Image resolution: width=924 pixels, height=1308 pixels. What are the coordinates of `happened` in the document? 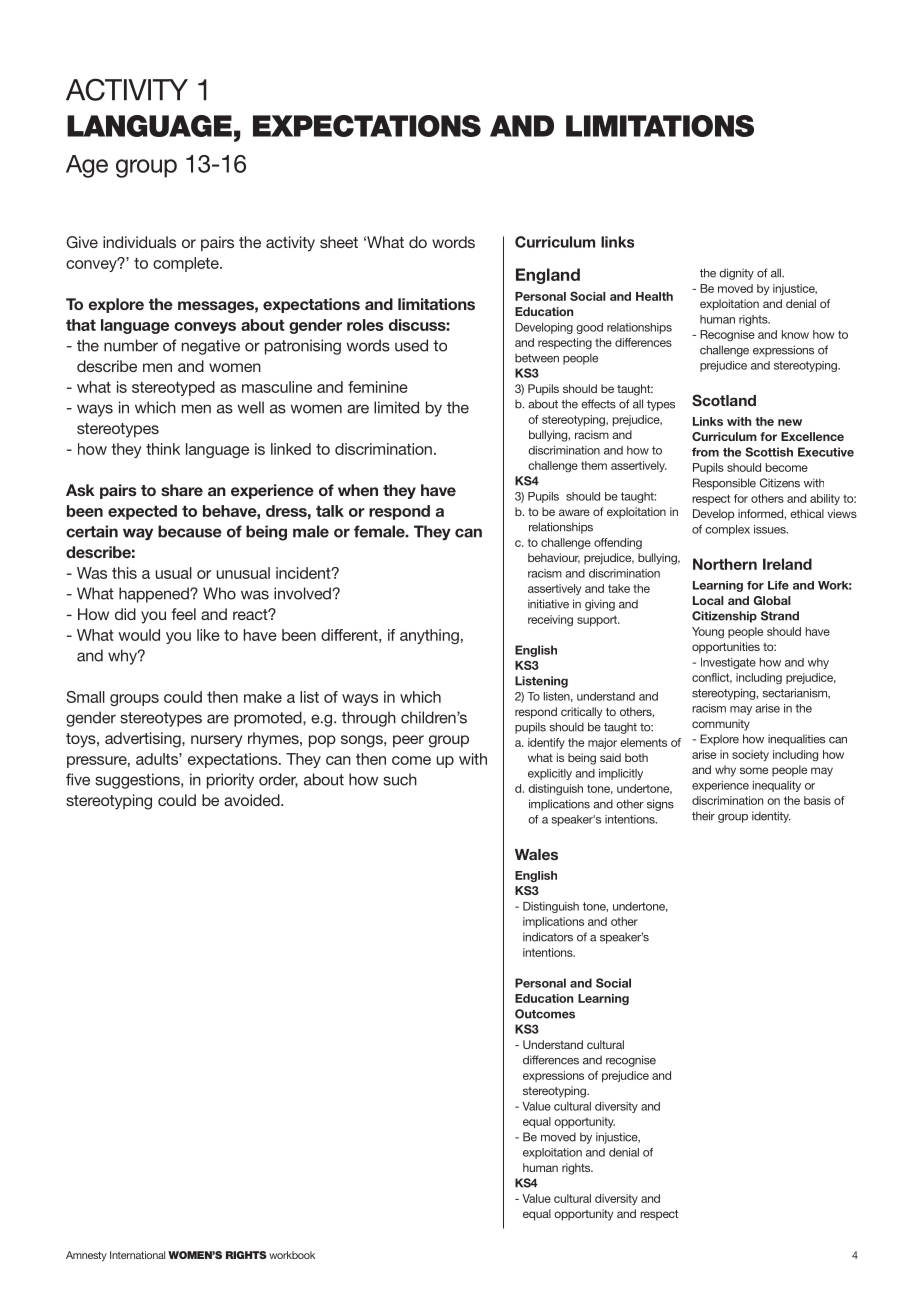 It's located at (155, 595).
